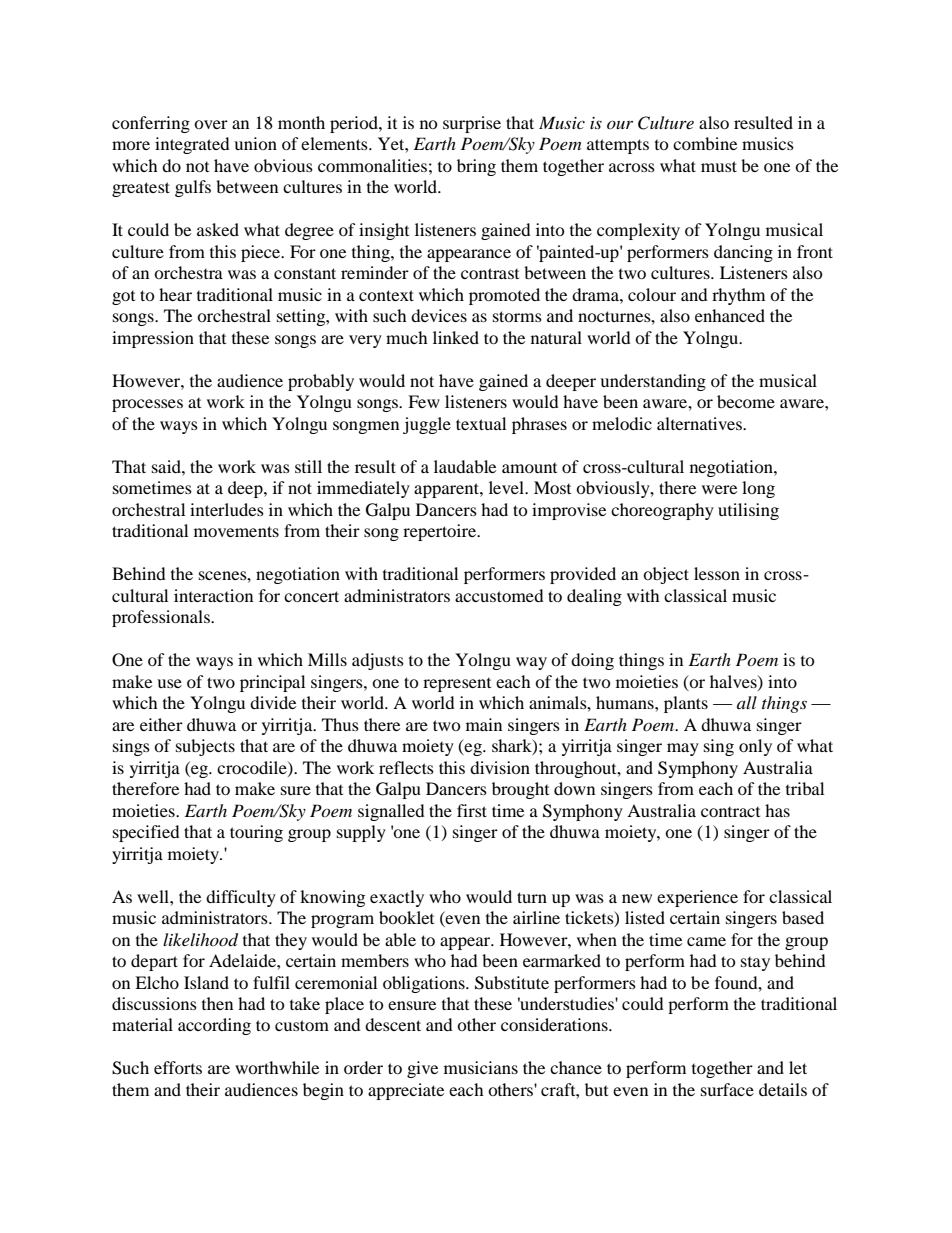 This image has width=952, height=1233. Describe the element at coordinates (717, 573) in the image. I see `lesson` at that location.
